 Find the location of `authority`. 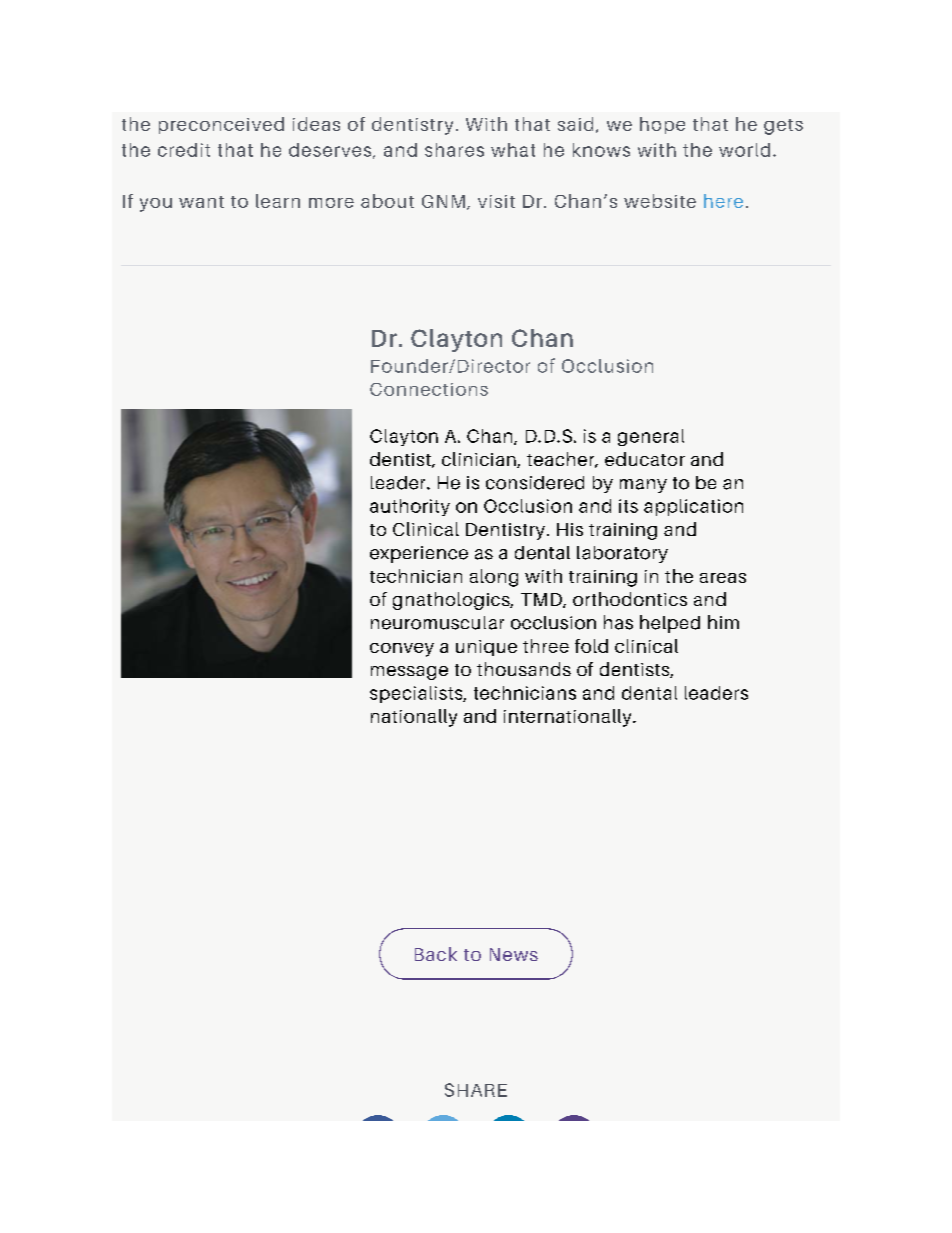

authority is located at coordinates (410, 507).
